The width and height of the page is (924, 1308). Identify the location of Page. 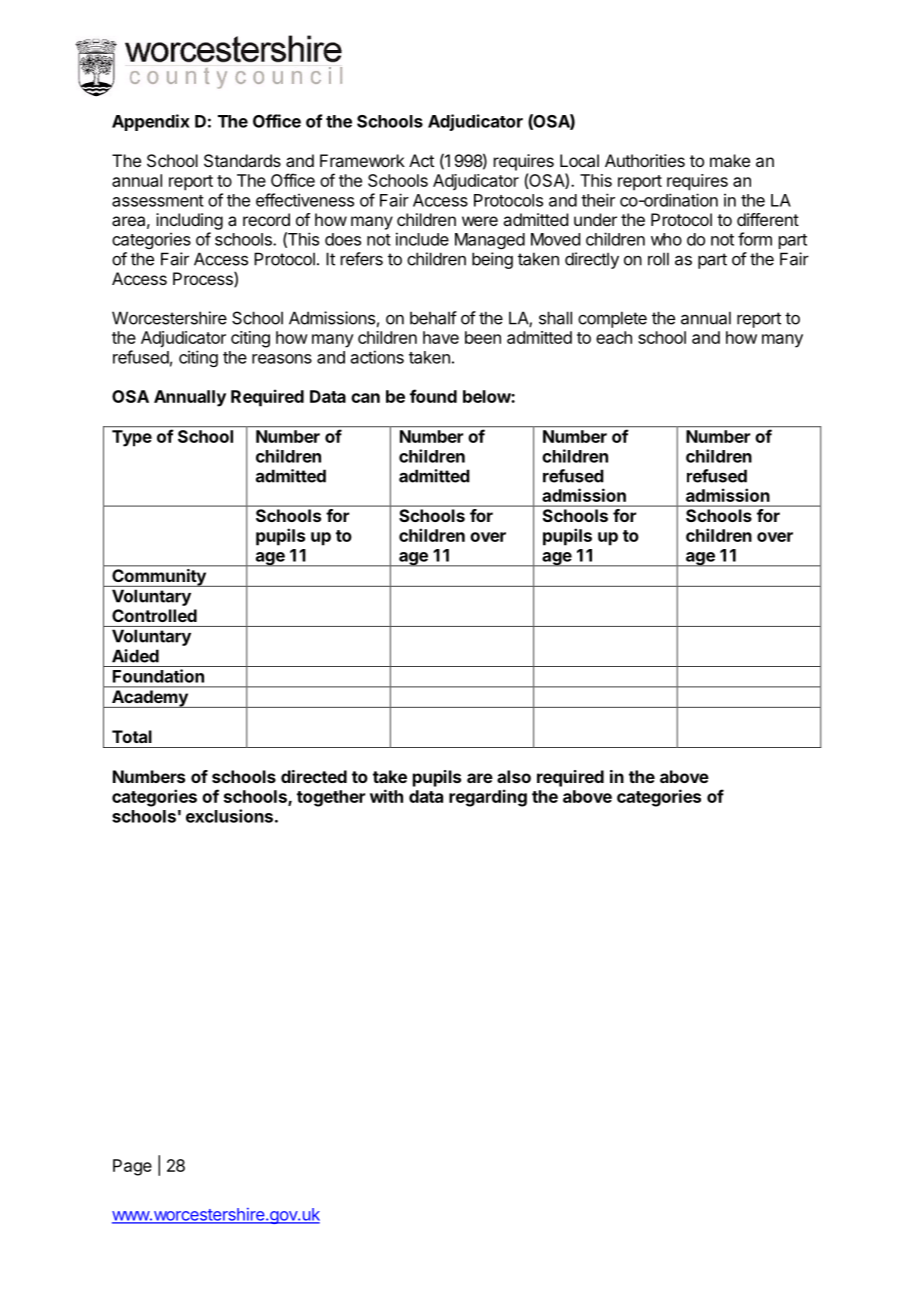
(132, 1167).
